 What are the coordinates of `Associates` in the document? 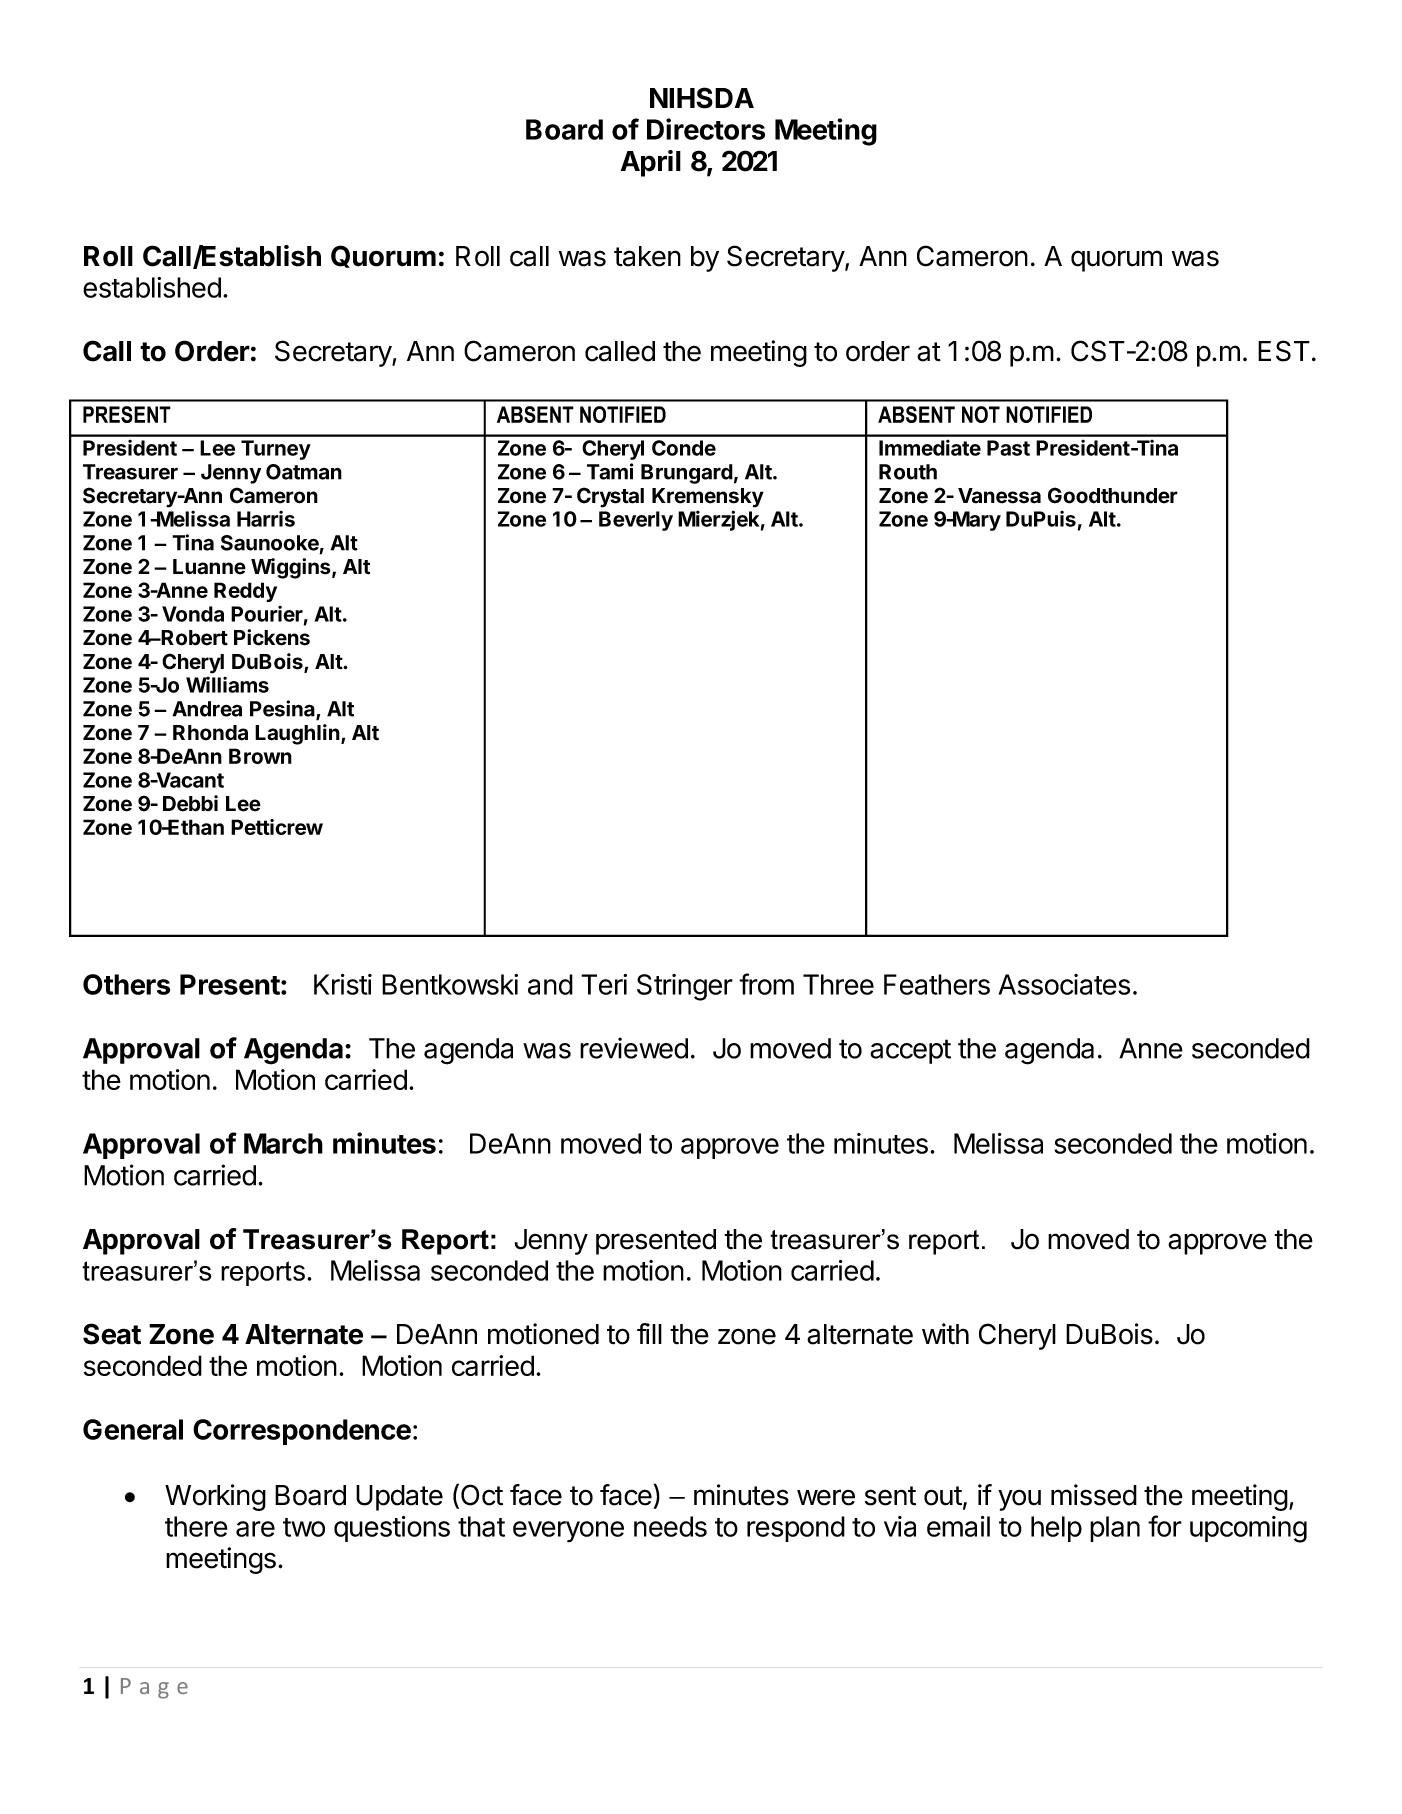 It's located at (1064, 984).
